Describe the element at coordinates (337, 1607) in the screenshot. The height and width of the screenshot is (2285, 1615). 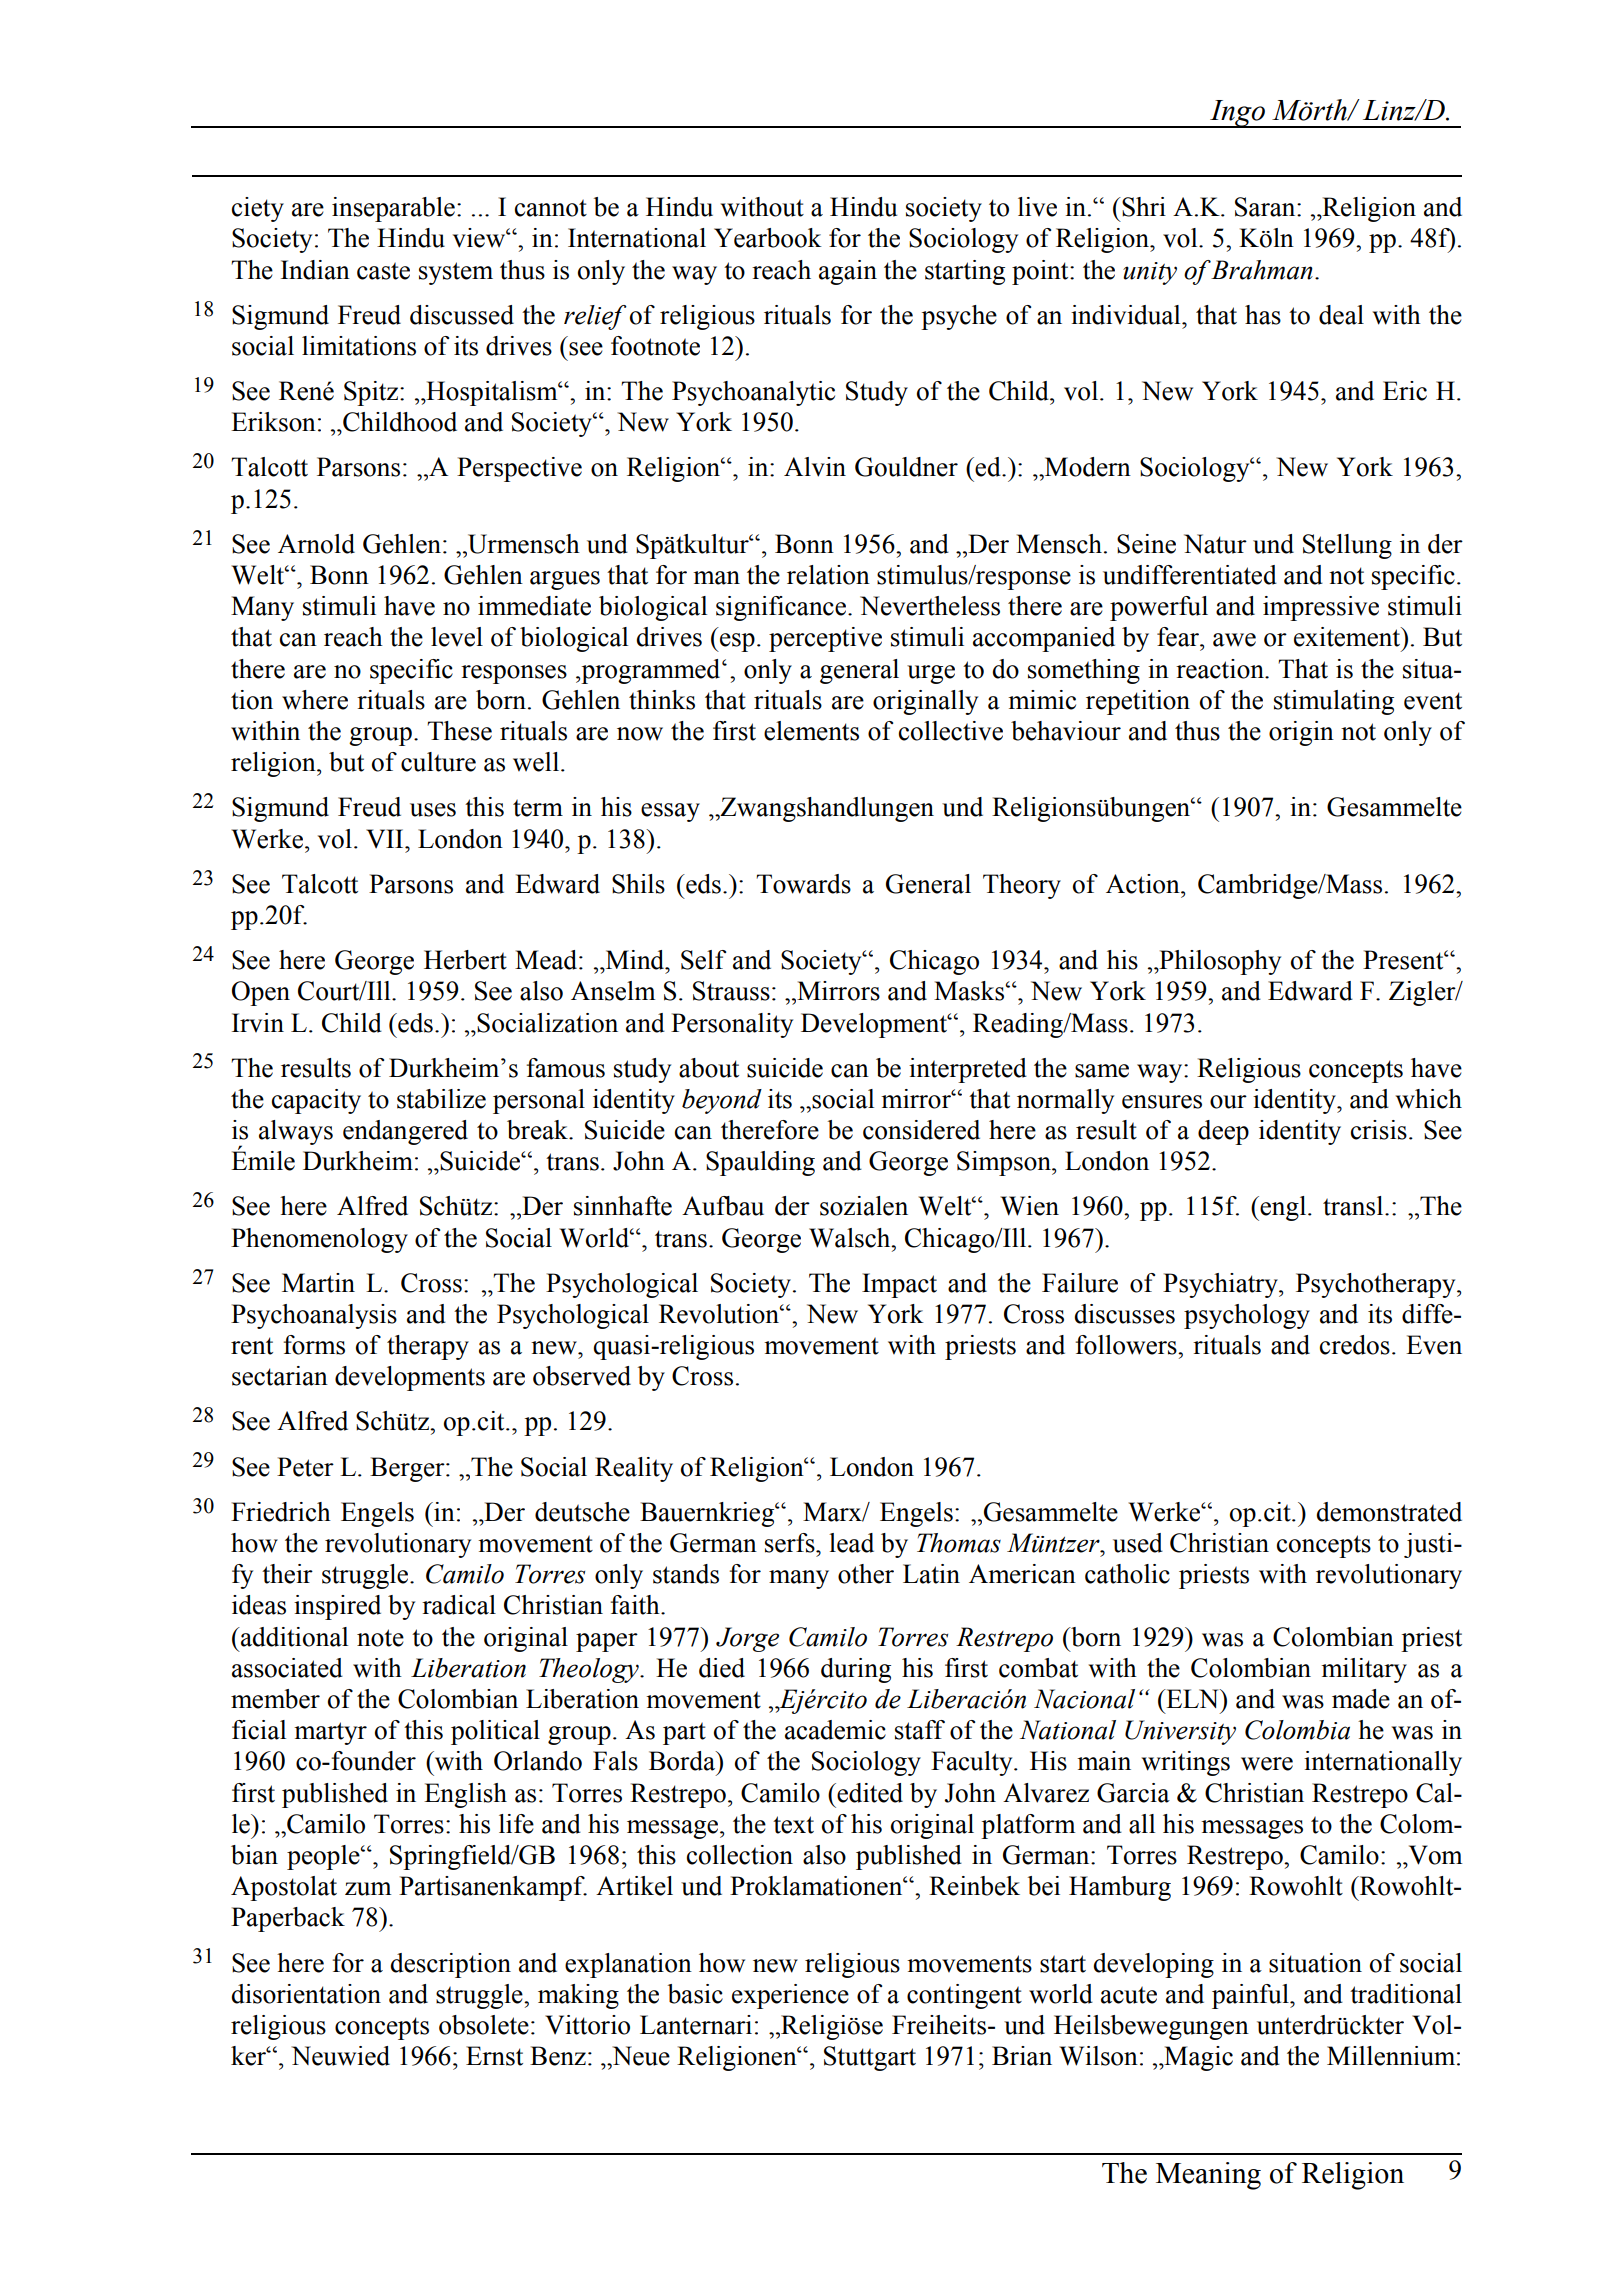
I see `inspired` at that location.
